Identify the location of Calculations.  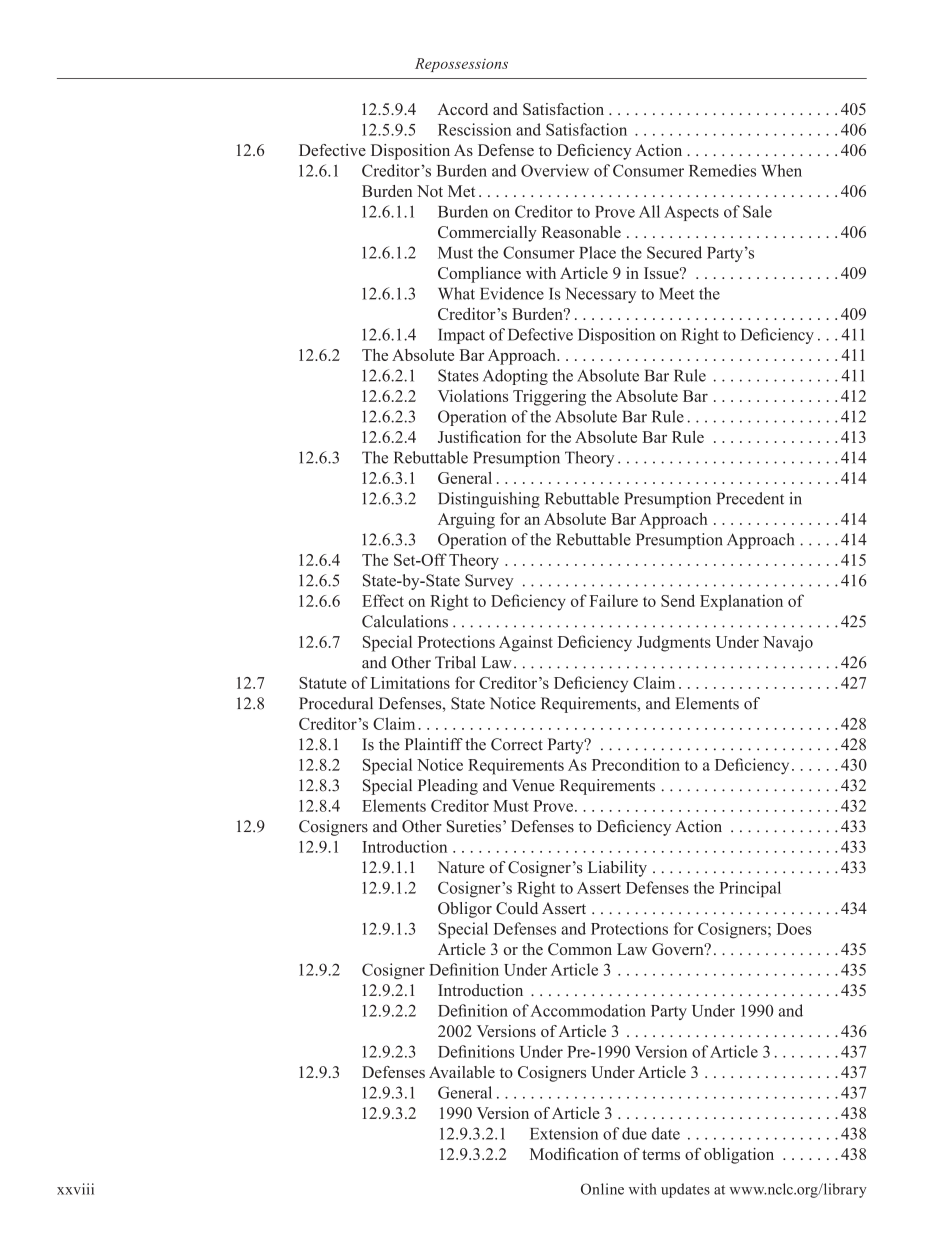
(405, 621).
